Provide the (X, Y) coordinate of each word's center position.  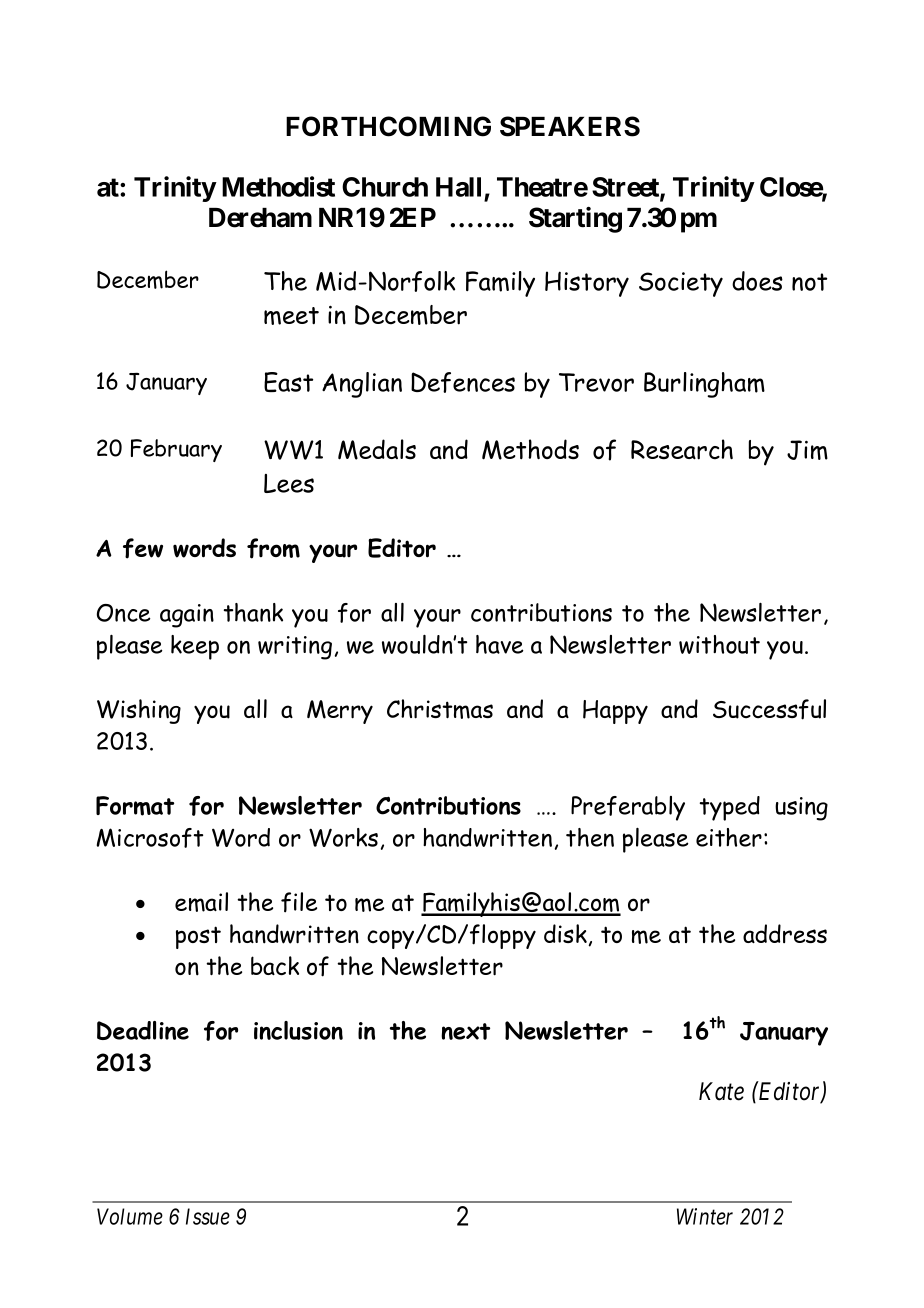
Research (682, 449)
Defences (463, 382)
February (176, 450)
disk (566, 935)
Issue (208, 1216)
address (785, 933)
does (757, 281)
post (198, 937)
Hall (458, 187)
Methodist (278, 186)
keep (195, 647)
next (465, 1031)
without (719, 644)
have (500, 644)
